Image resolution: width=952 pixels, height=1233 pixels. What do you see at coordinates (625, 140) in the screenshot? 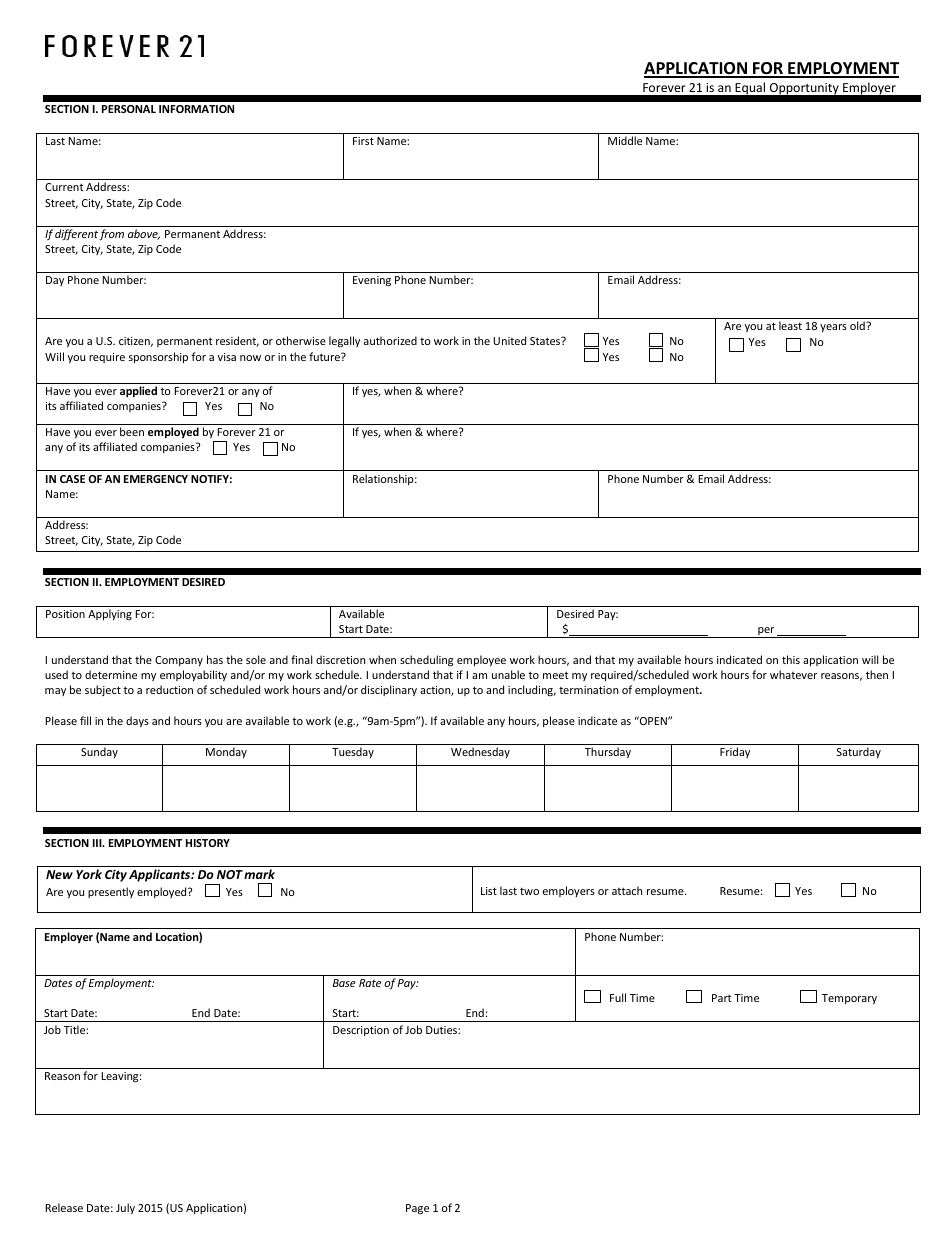
I see `Middle` at bounding box center [625, 140].
